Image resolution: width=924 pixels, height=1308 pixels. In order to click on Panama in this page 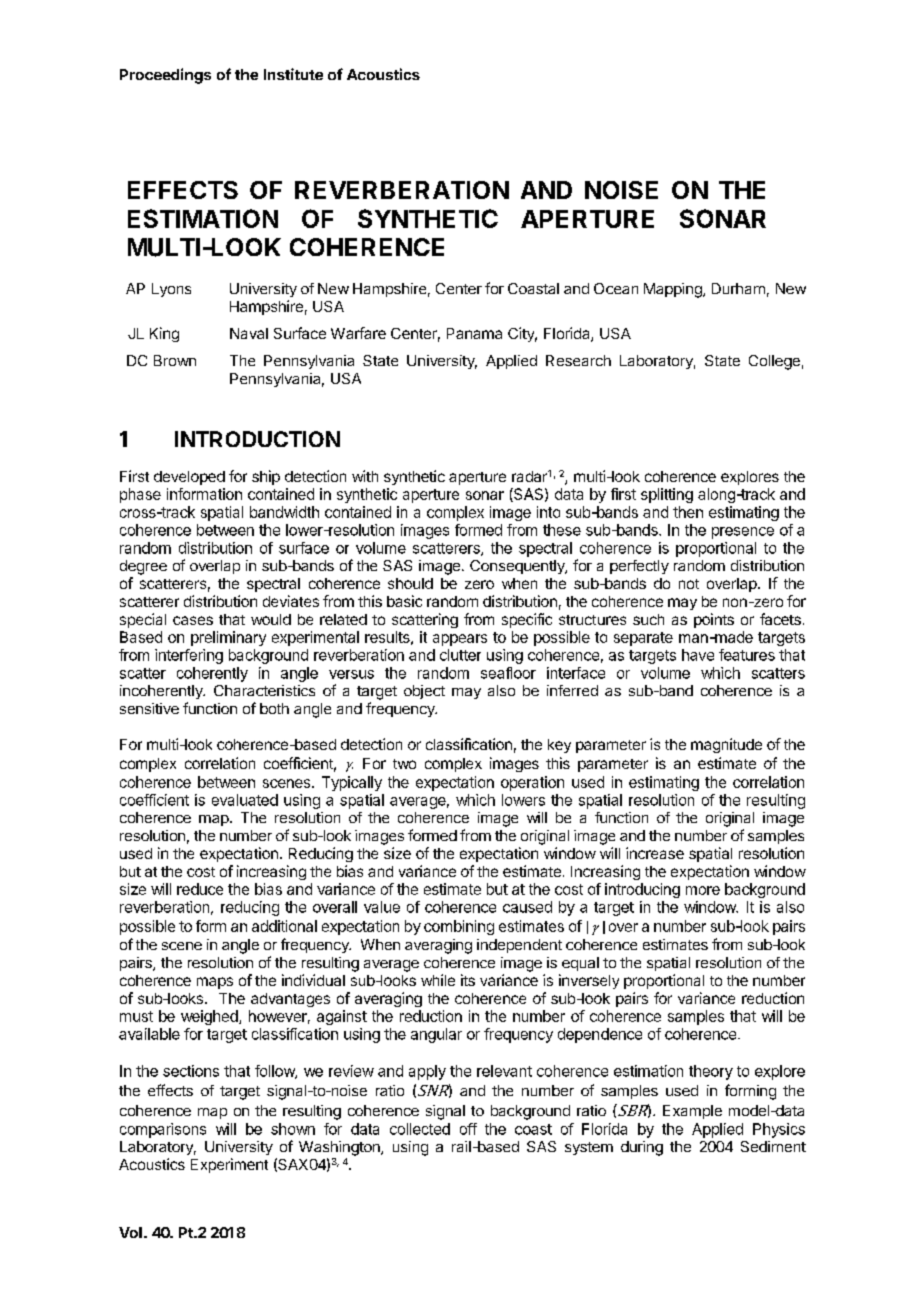, I will do `click(474, 333)`.
